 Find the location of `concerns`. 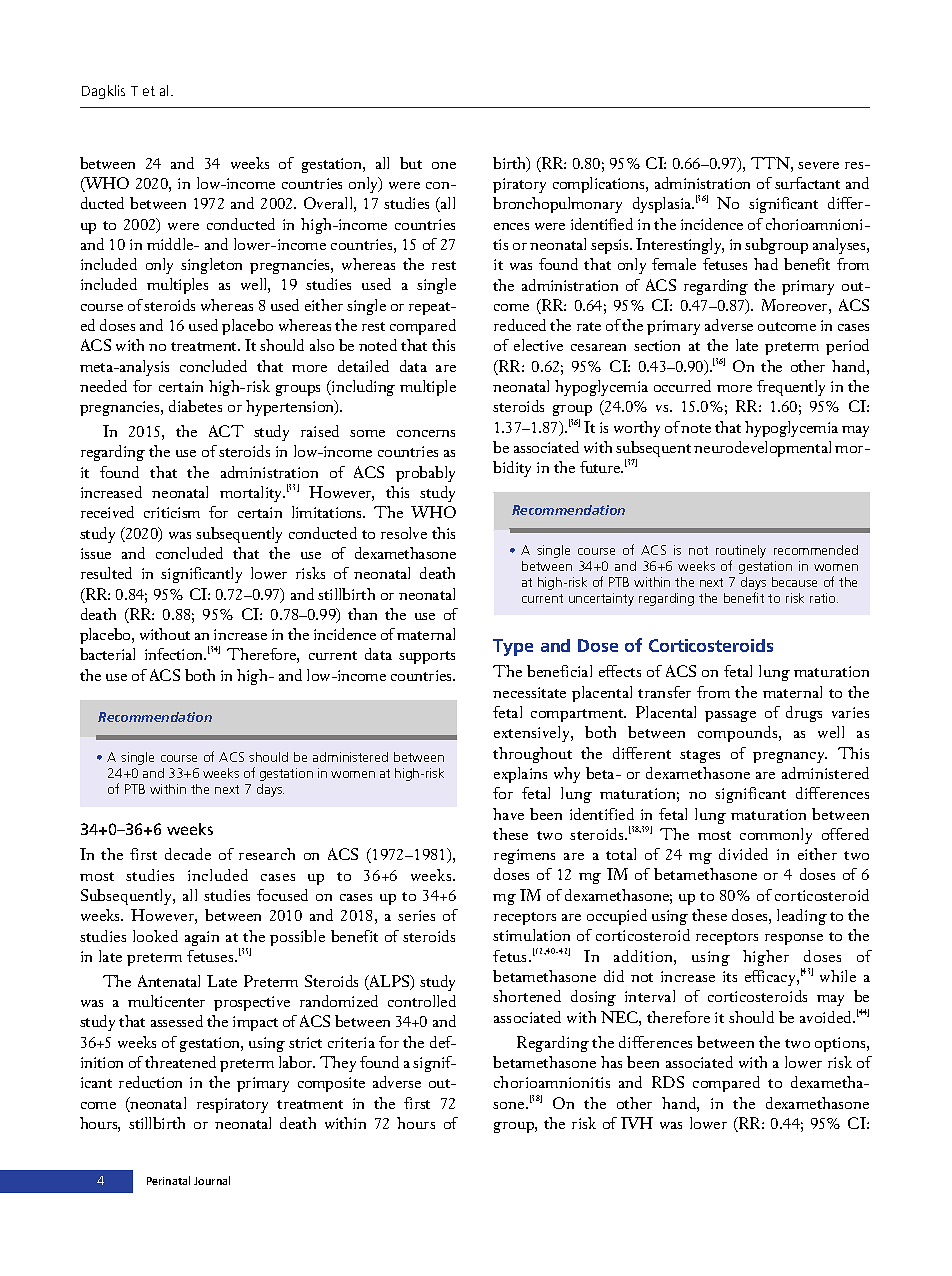

concerns is located at coordinates (426, 433).
